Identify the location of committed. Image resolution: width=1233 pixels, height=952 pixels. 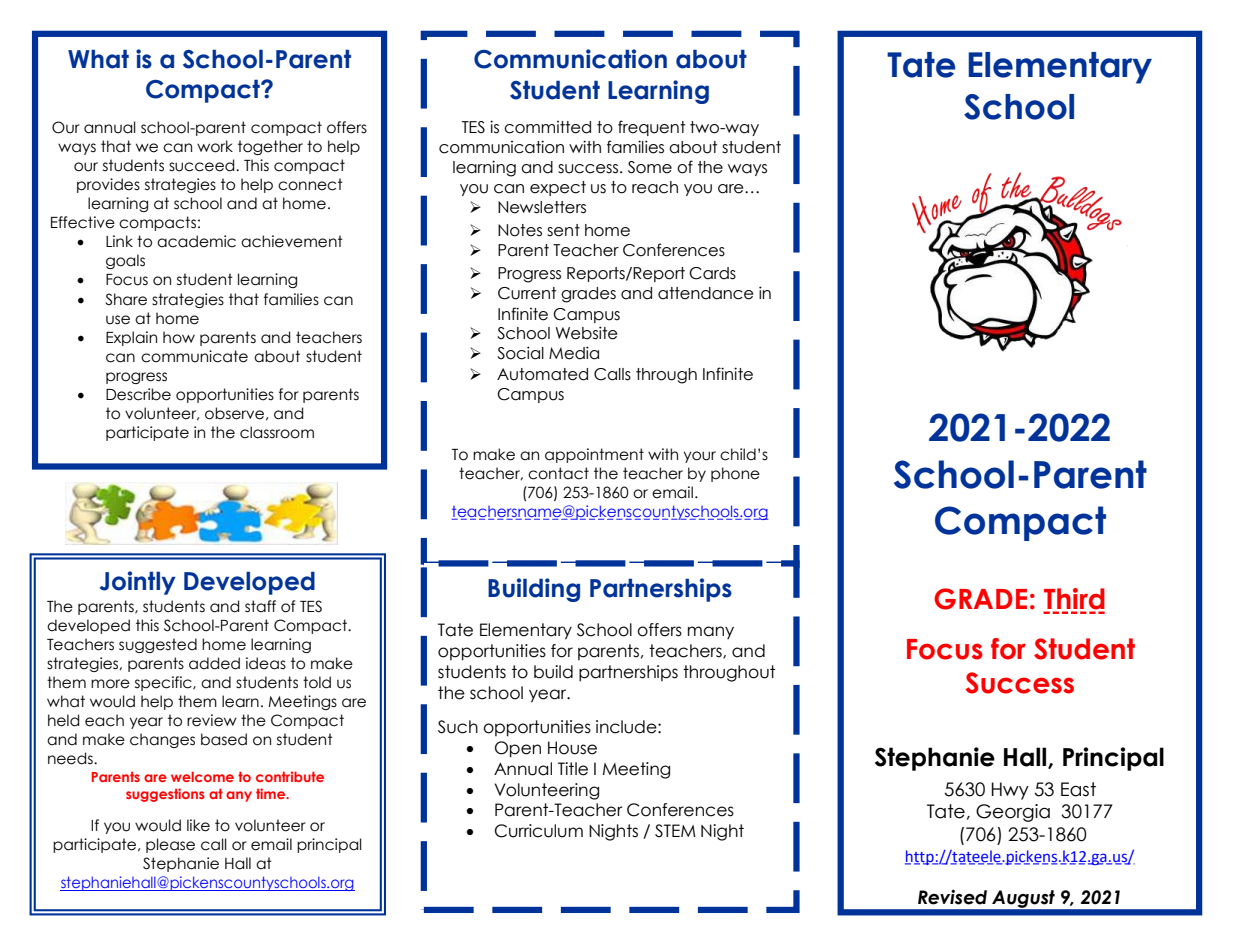
(547, 127).
